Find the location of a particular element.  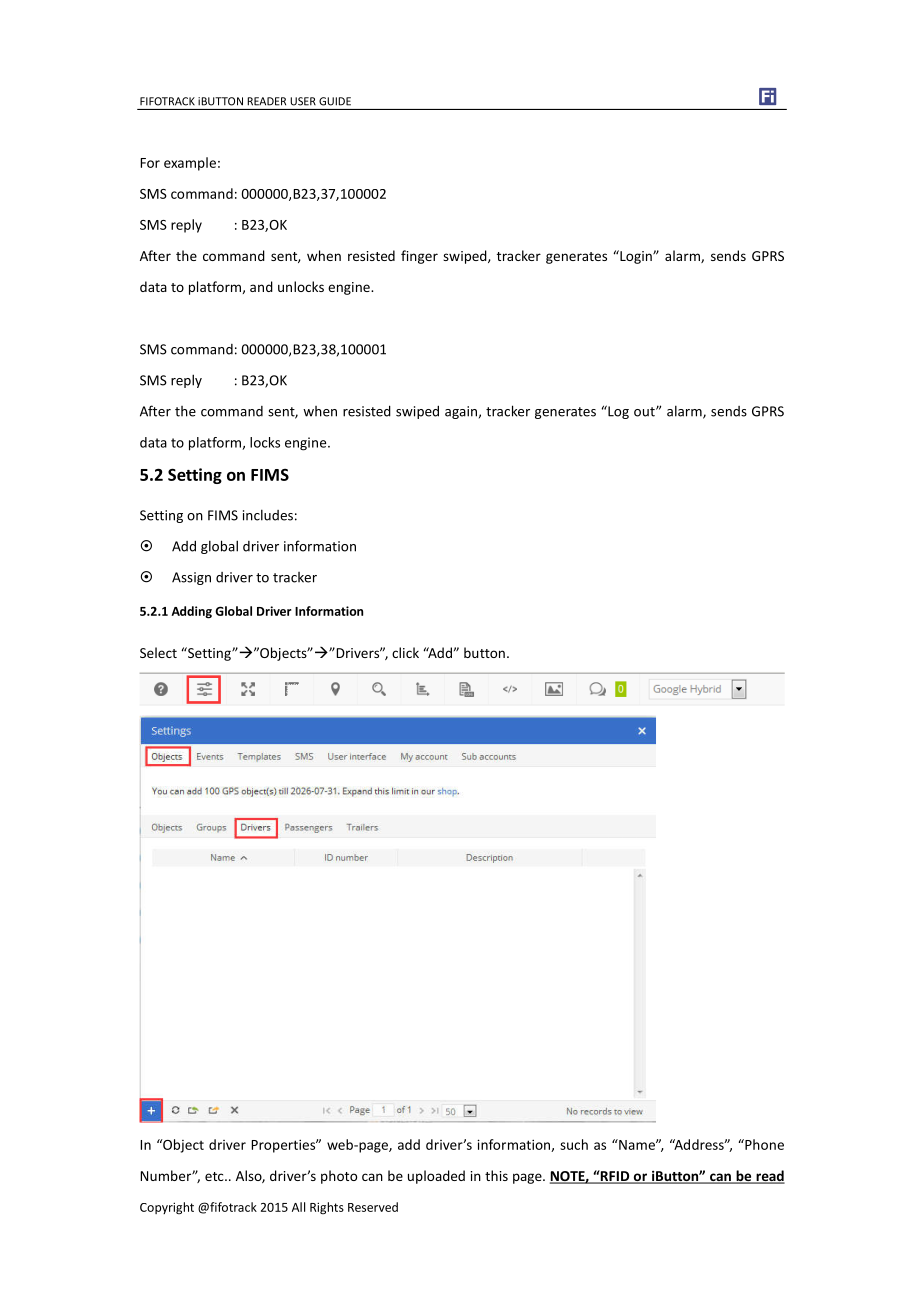

includes is located at coordinates (268, 515).
